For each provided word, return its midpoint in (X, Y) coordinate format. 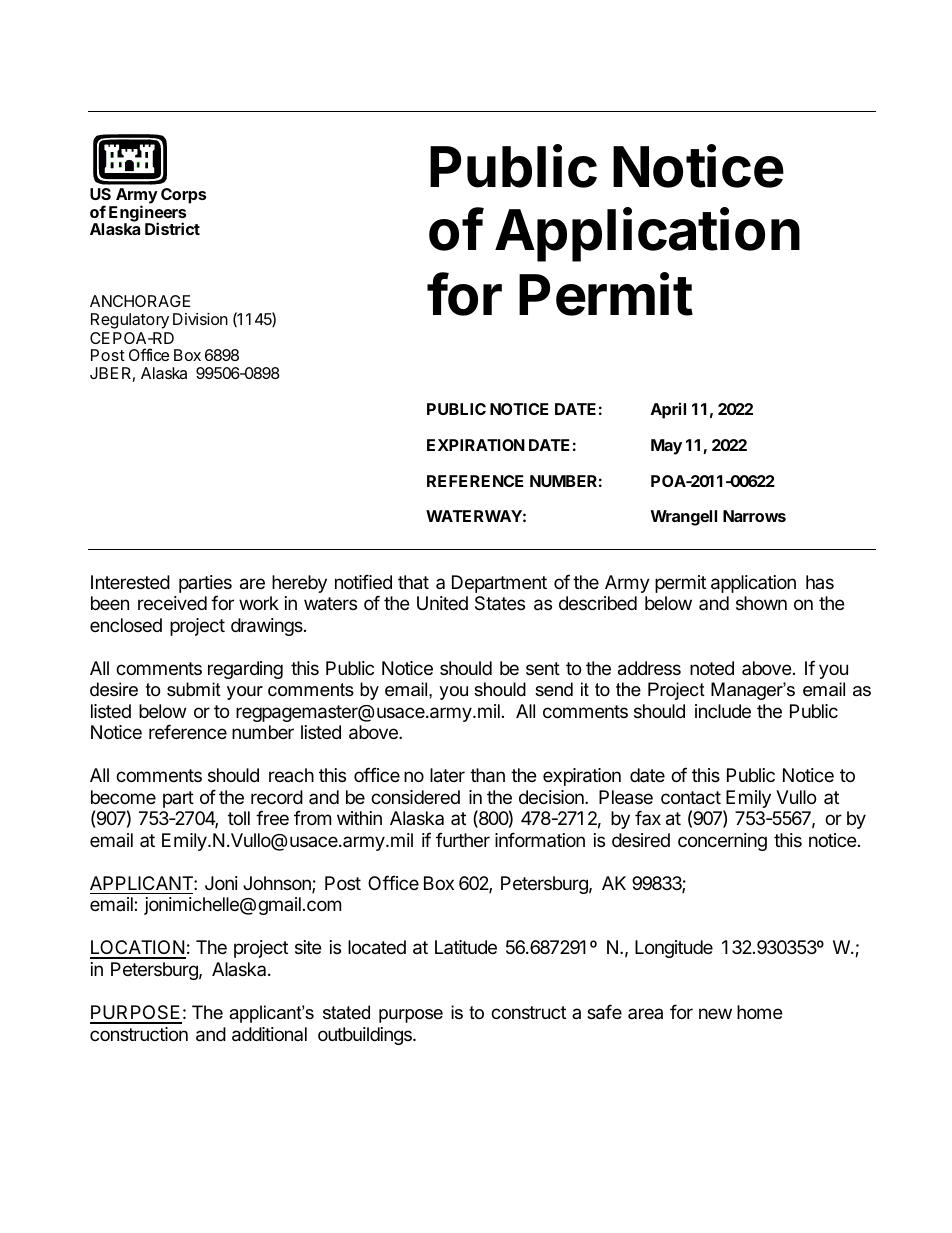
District (172, 228)
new (715, 1013)
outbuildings (366, 1036)
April (668, 410)
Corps (183, 196)
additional (269, 1034)
